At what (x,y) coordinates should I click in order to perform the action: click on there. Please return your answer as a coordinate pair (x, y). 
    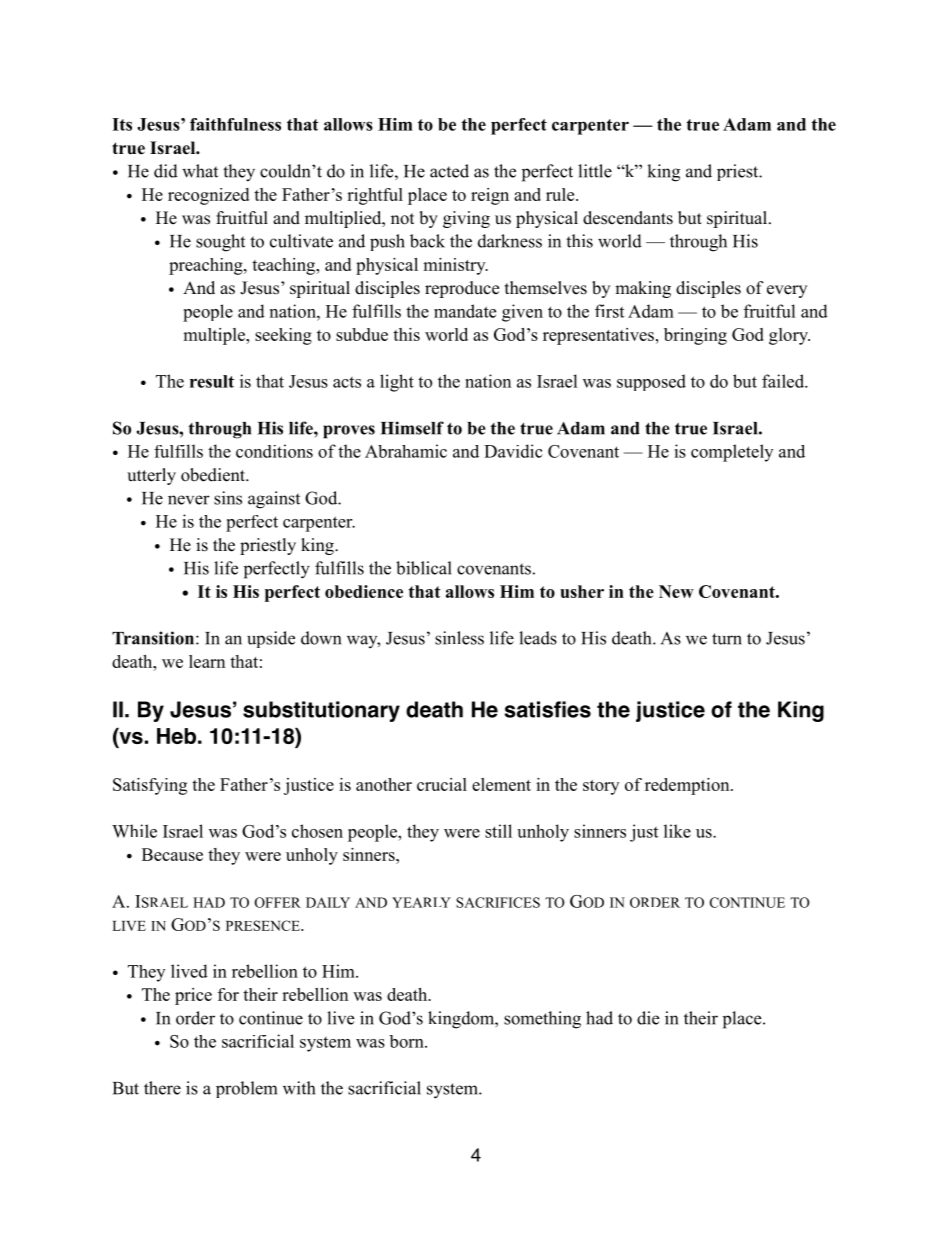
    Looking at the image, I should click on (162, 1088).
